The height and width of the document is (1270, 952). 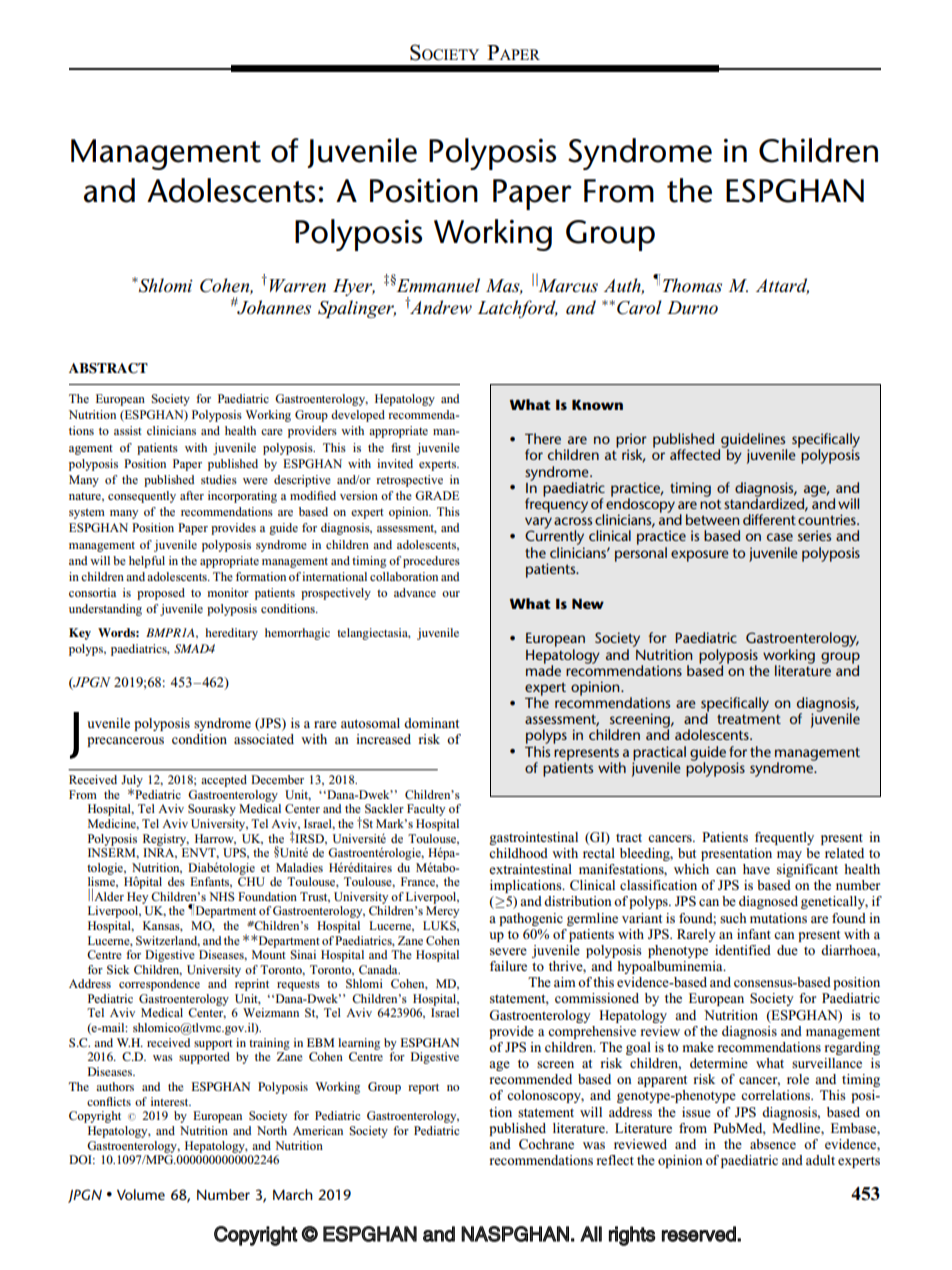 What do you see at coordinates (141, 1194) in the document?
I see `Volume` at bounding box center [141, 1194].
